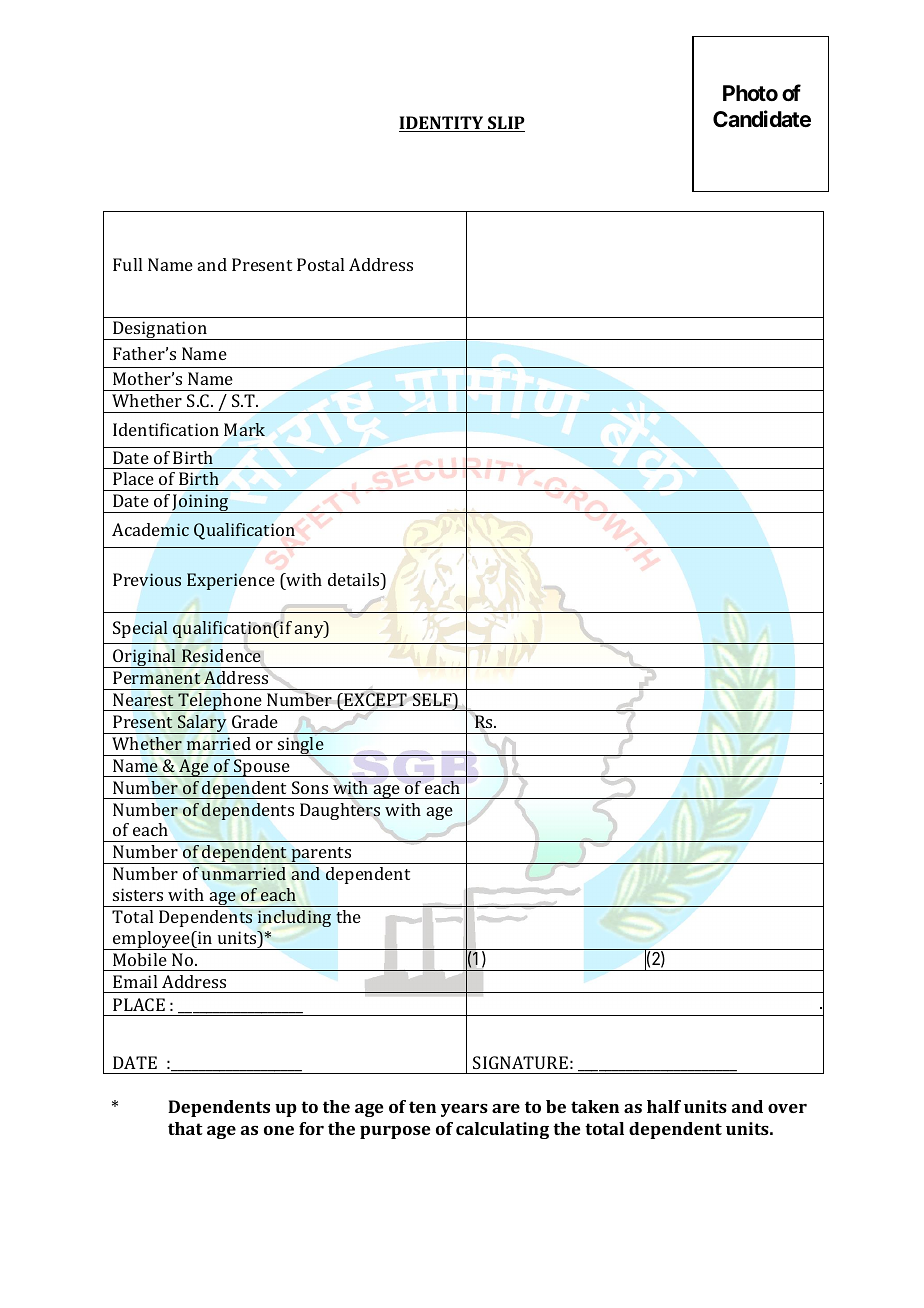  I want to click on any, so click(310, 631).
